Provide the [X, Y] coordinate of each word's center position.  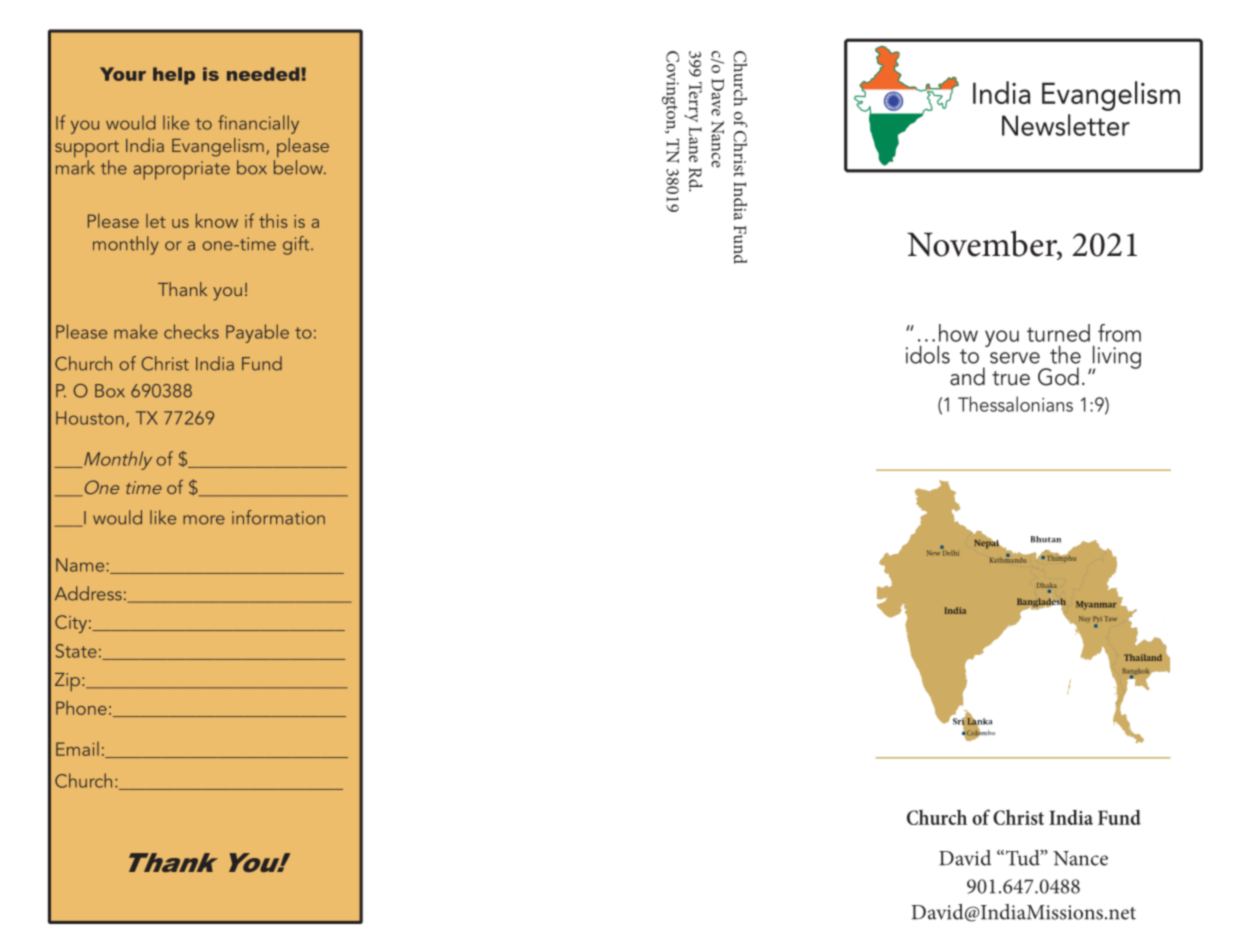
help [174, 76]
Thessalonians [1015, 404]
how [958, 333]
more [204, 520]
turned [1058, 333]
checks [191, 331]
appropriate [182, 170]
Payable [257, 333]
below [299, 166]
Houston [90, 418]
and [967, 376]
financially [258, 124]
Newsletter [1066, 125]
